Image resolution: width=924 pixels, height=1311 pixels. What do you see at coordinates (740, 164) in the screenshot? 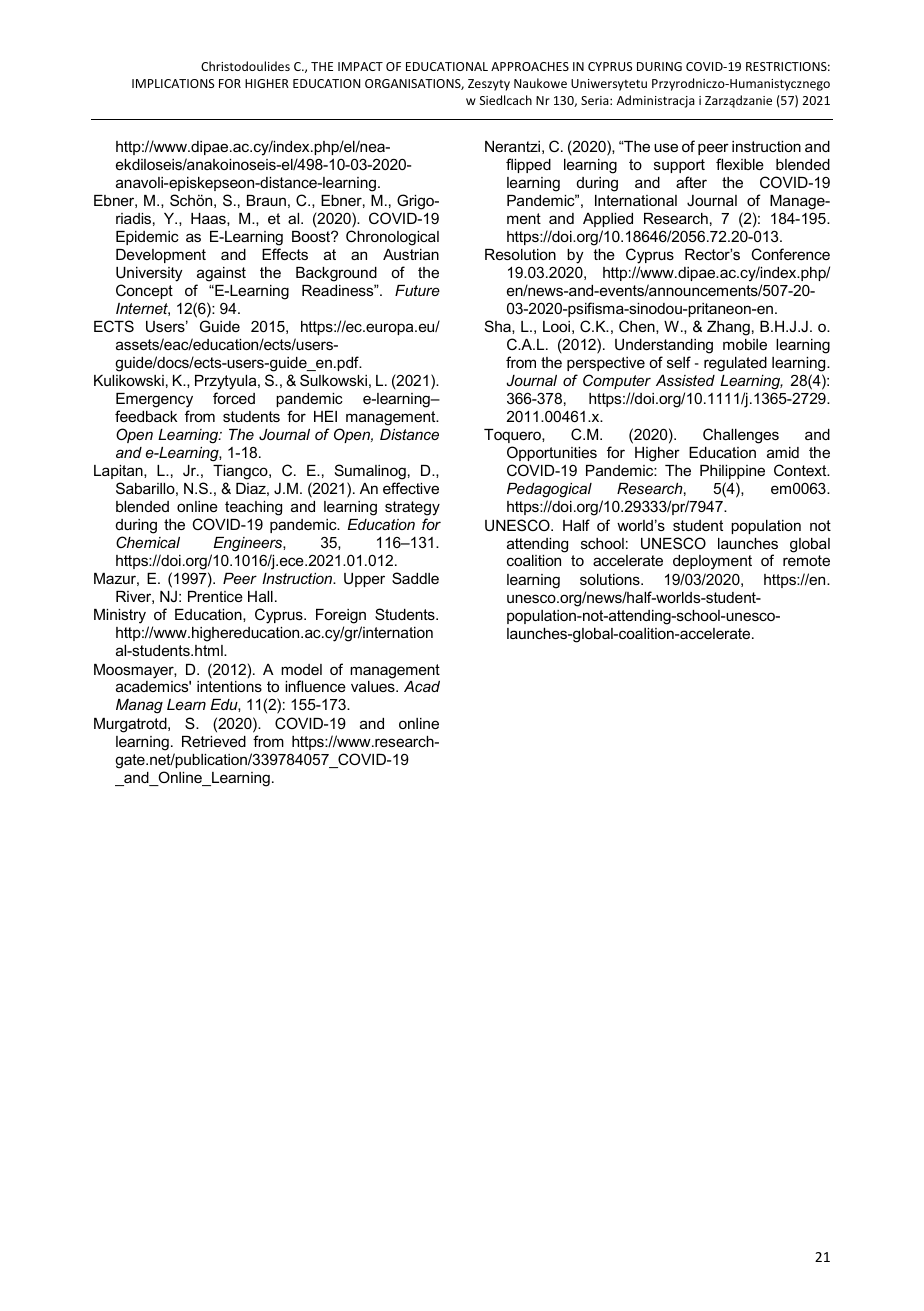
I see `flexible` at bounding box center [740, 164].
